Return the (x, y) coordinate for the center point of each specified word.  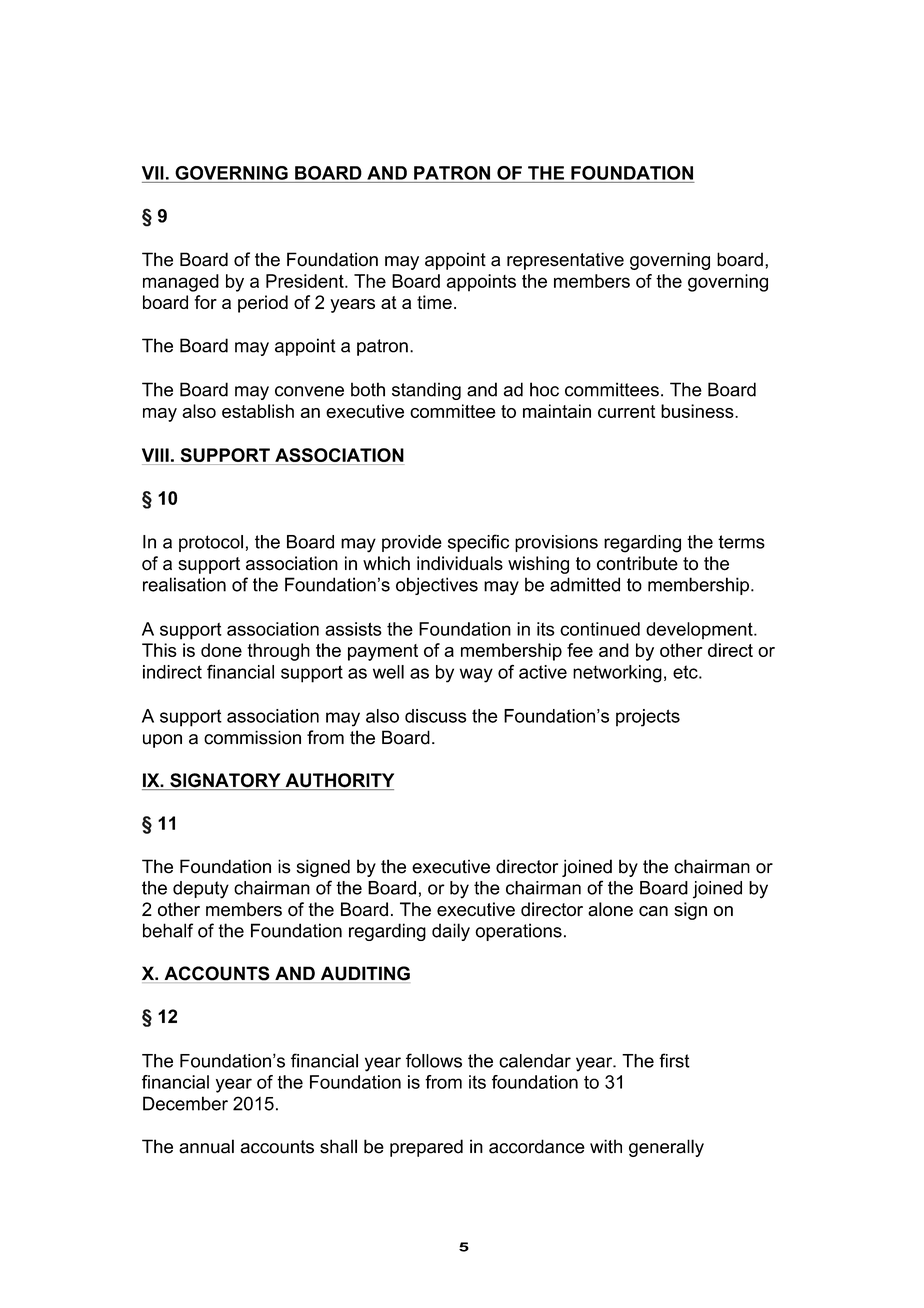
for (205, 302)
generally (666, 1148)
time (434, 302)
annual (206, 1146)
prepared (426, 1148)
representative (565, 261)
